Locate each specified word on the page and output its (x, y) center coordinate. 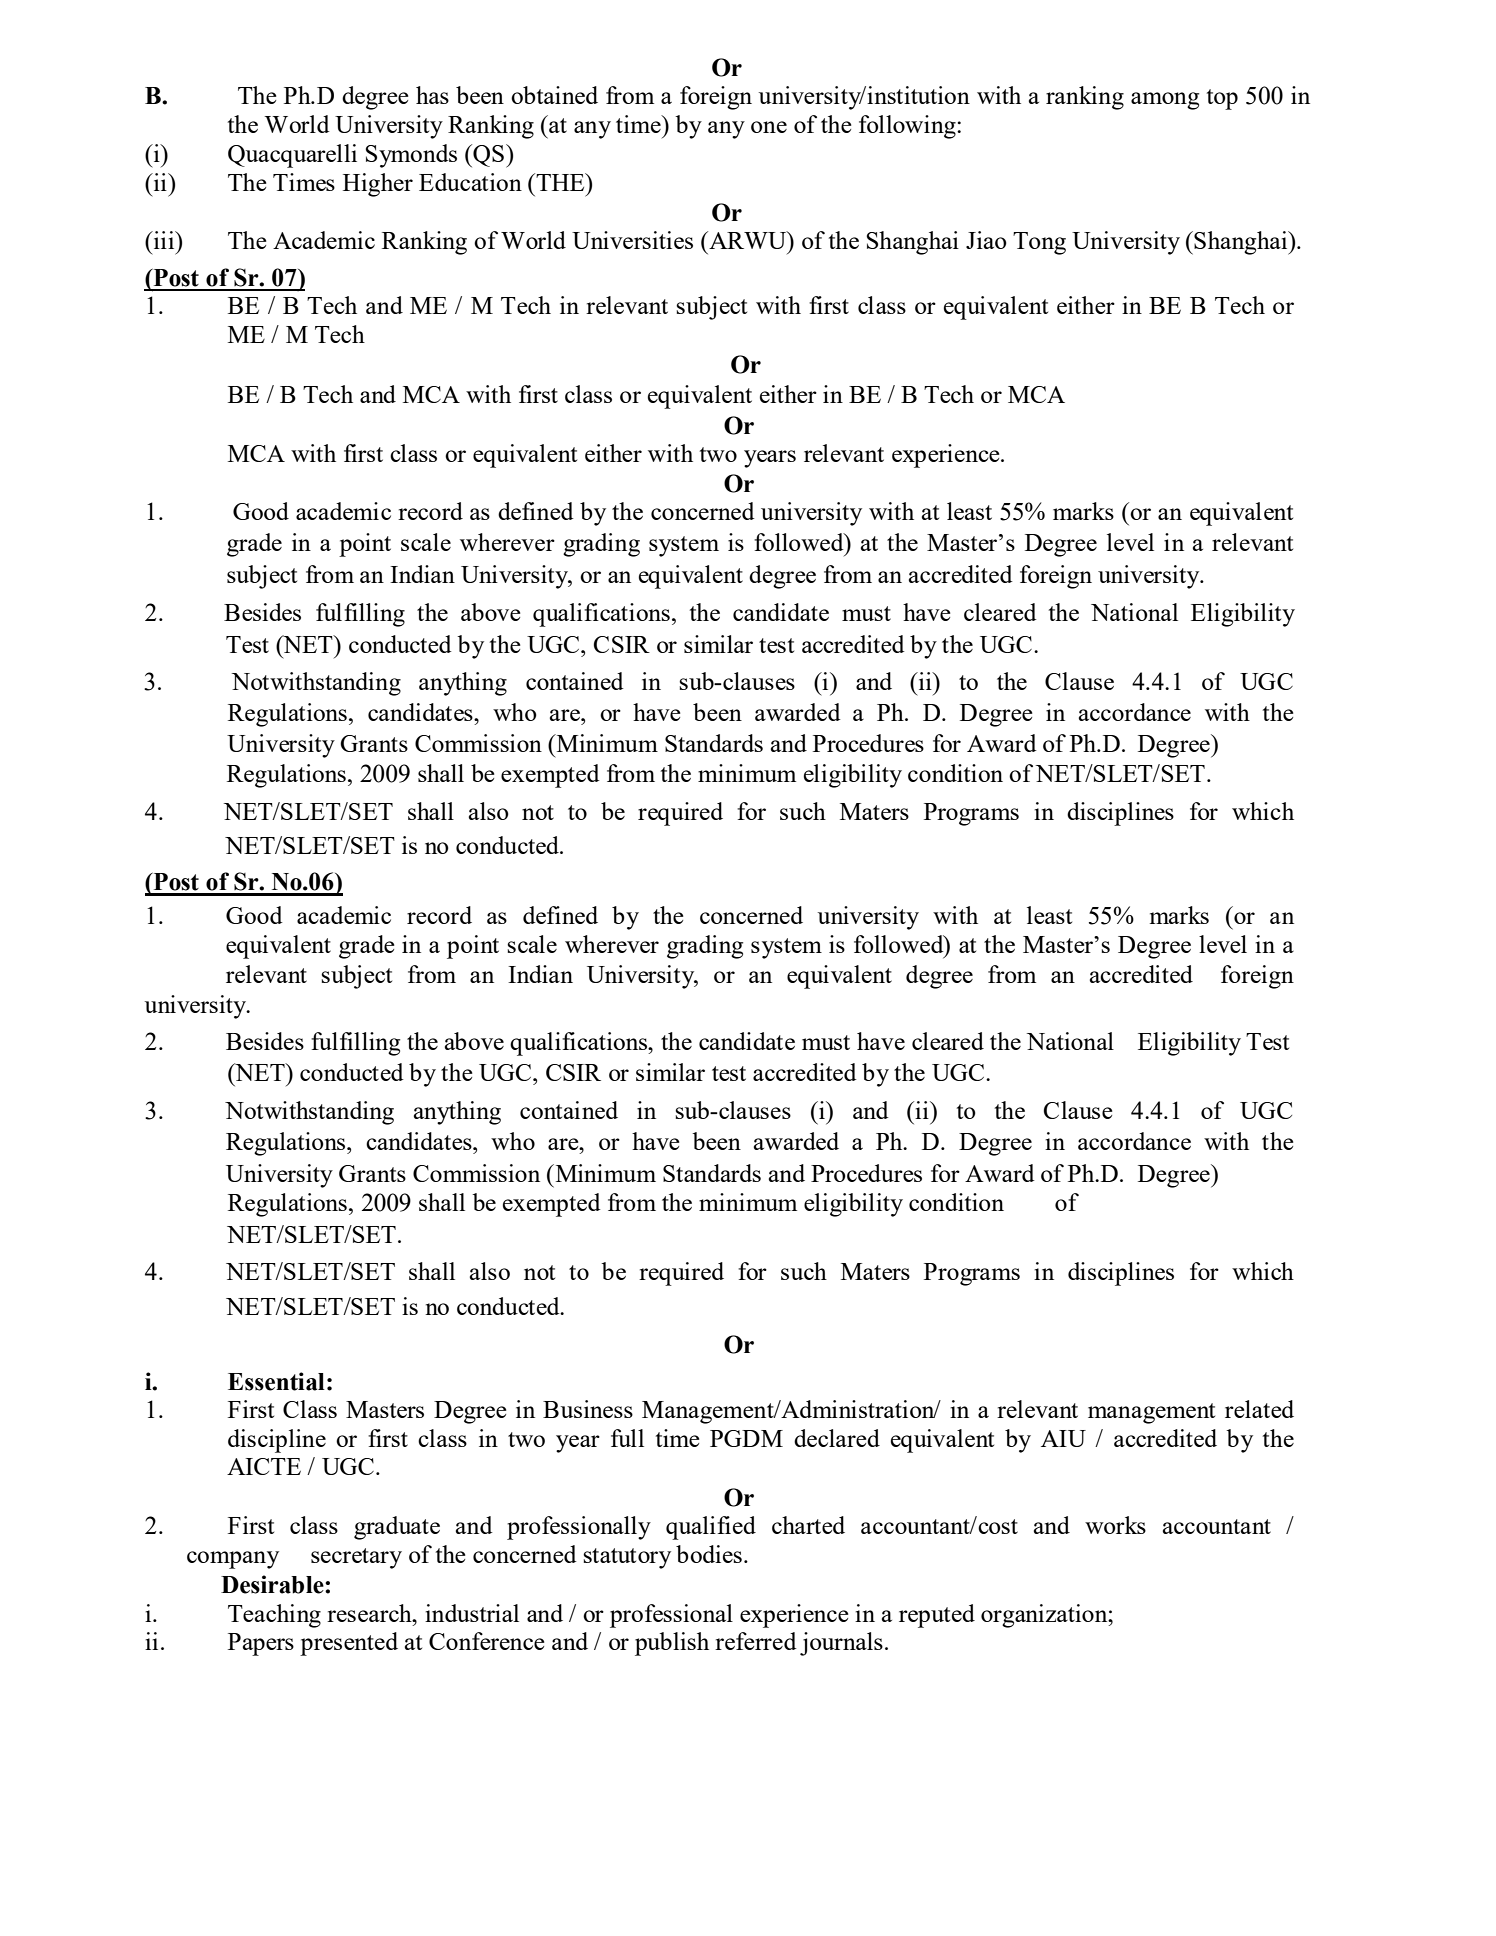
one (769, 127)
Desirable (273, 1584)
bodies (709, 1554)
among (1165, 101)
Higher (378, 185)
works (1115, 1525)
